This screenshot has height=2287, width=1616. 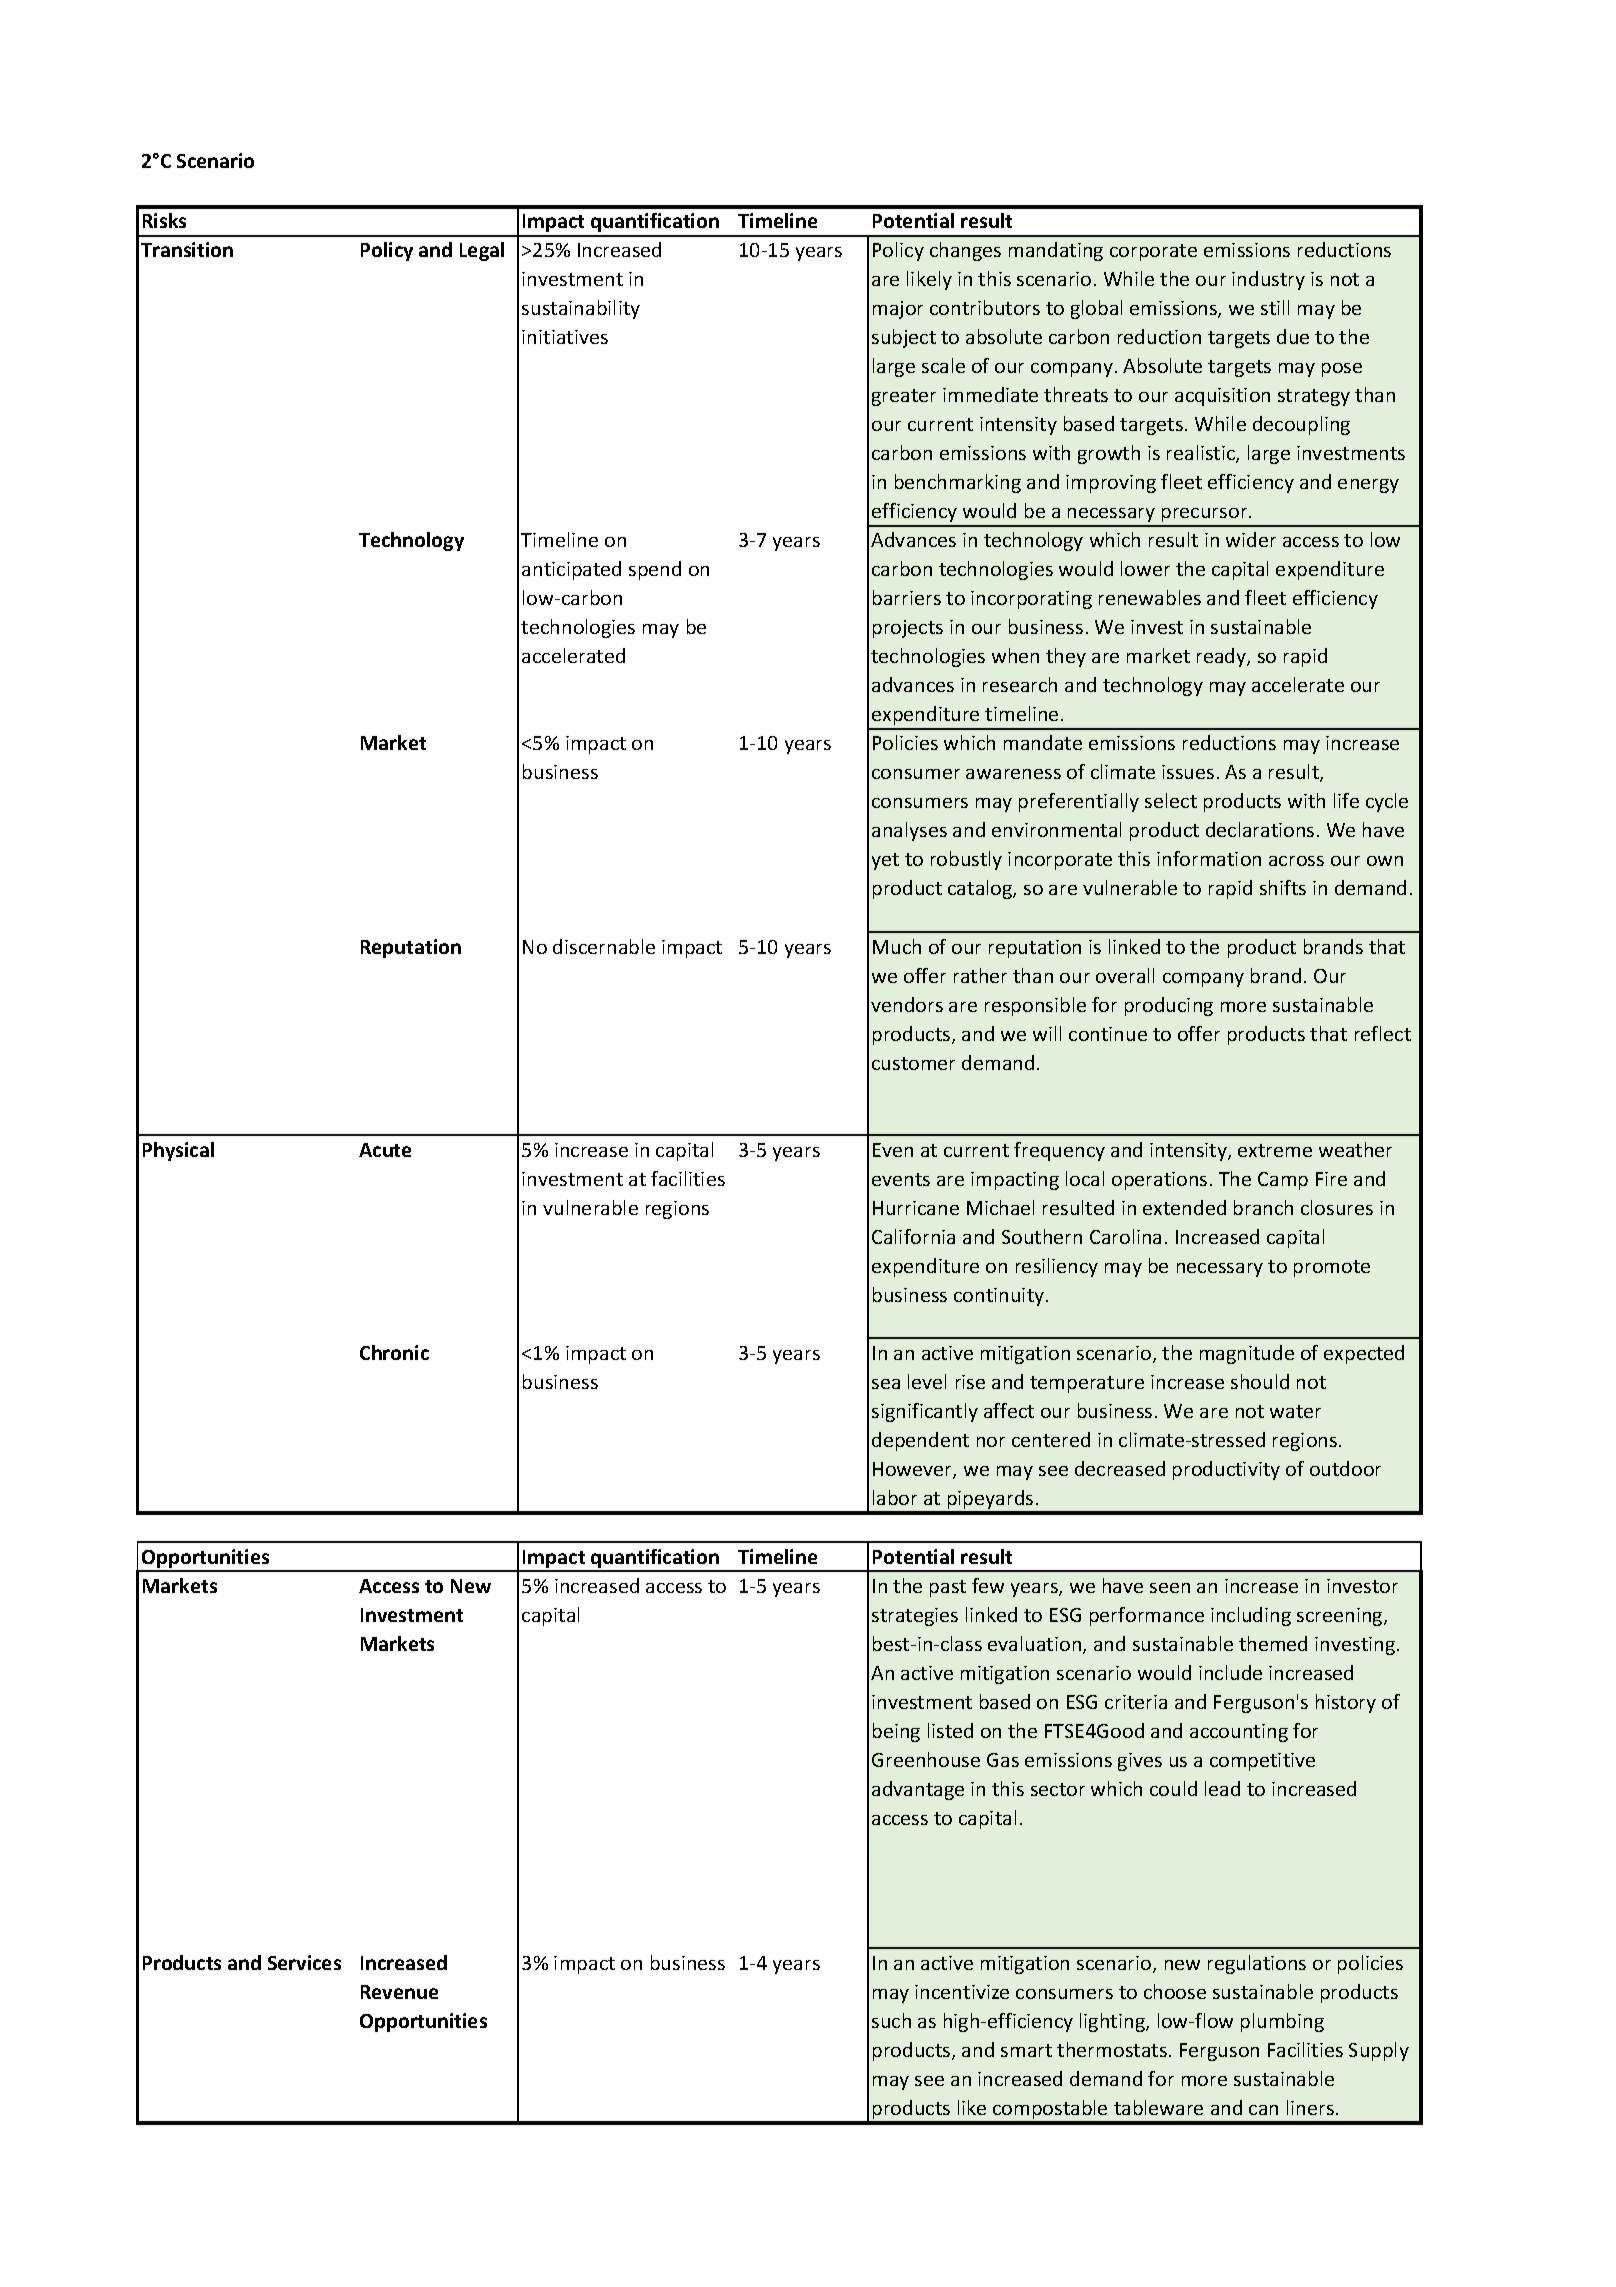 What do you see at coordinates (915, 1617) in the screenshot?
I see `strategies` at bounding box center [915, 1617].
